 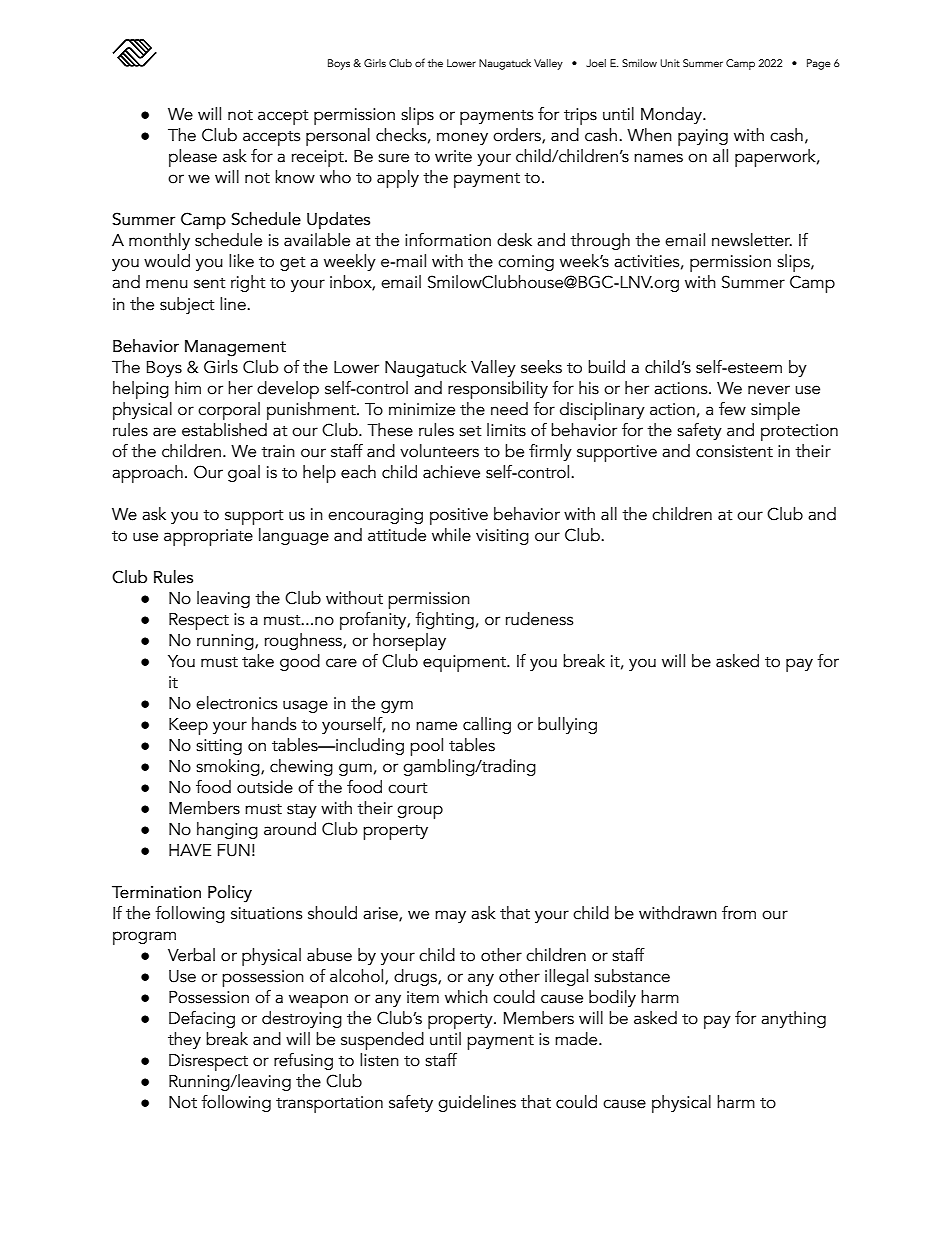 I want to click on consistent, so click(x=734, y=451).
